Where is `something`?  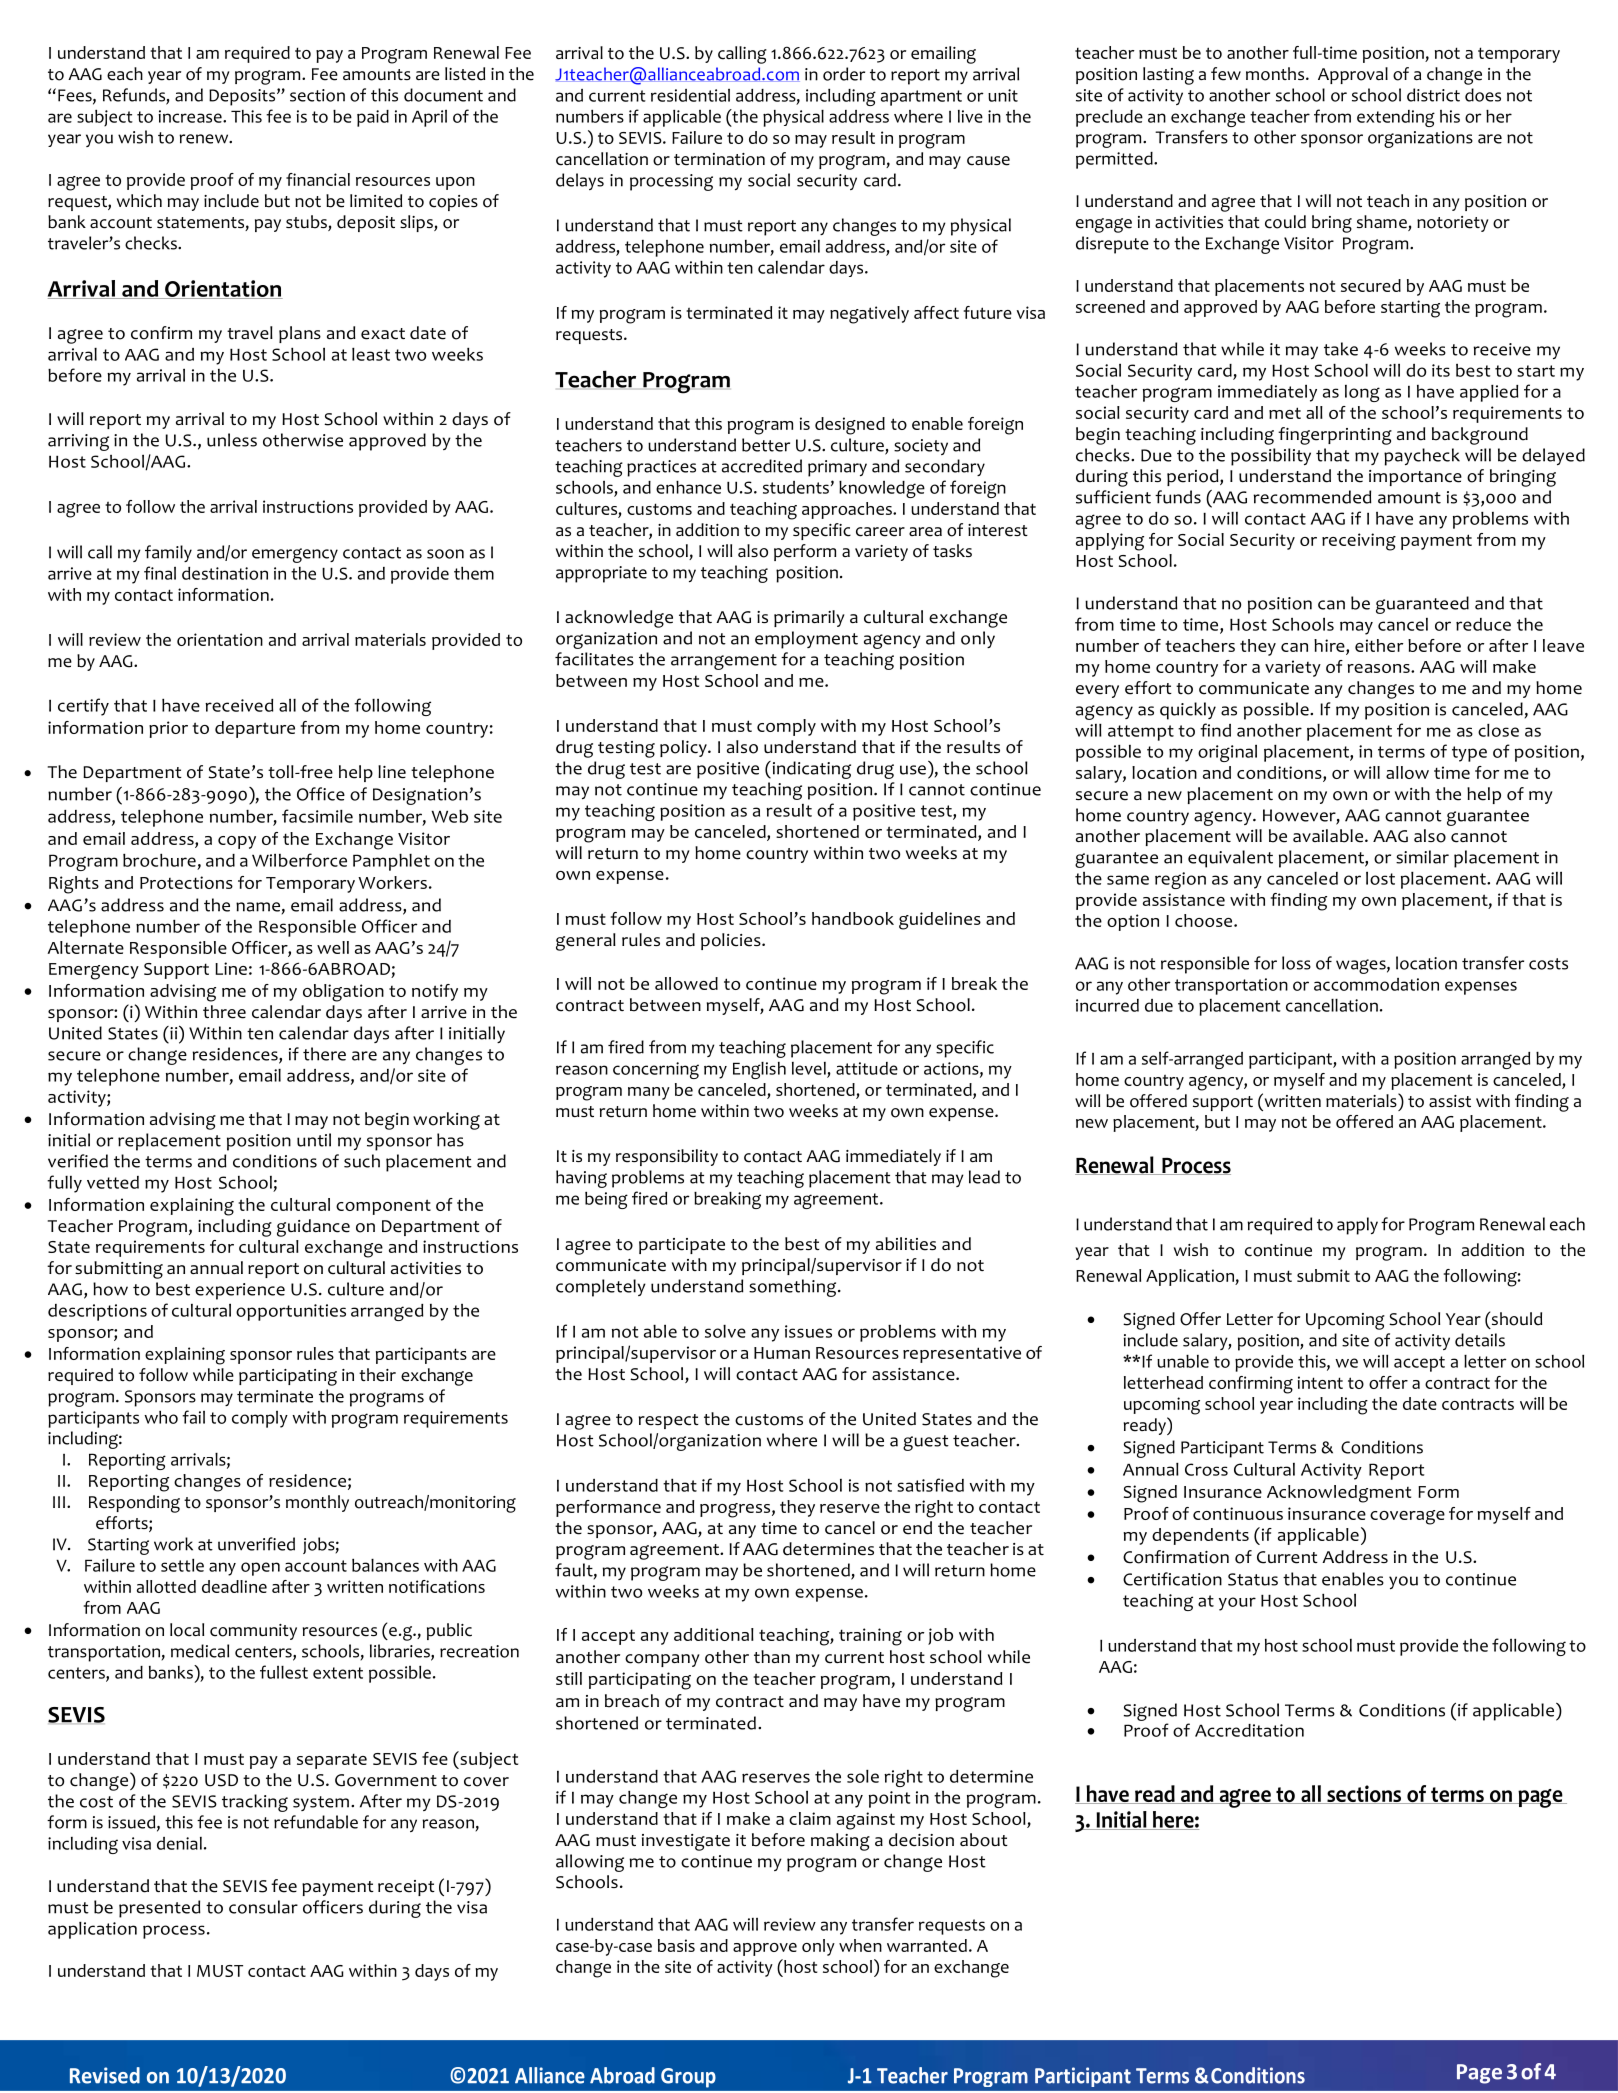
something is located at coordinates (794, 1288).
